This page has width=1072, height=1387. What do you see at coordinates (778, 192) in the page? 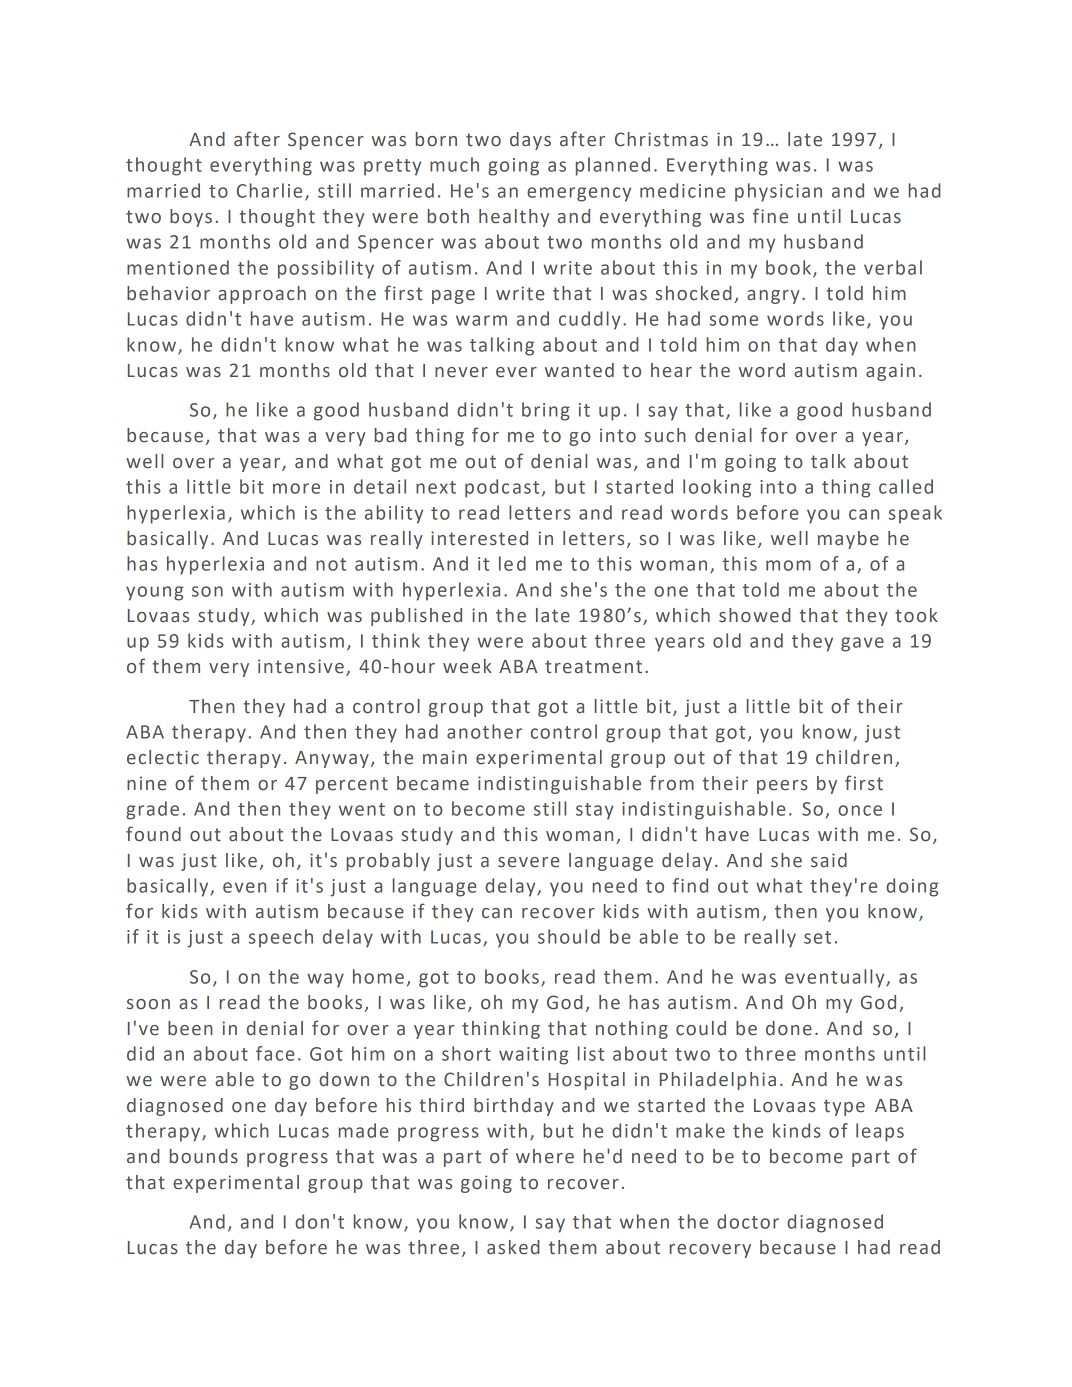
I see `physician` at bounding box center [778, 192].
